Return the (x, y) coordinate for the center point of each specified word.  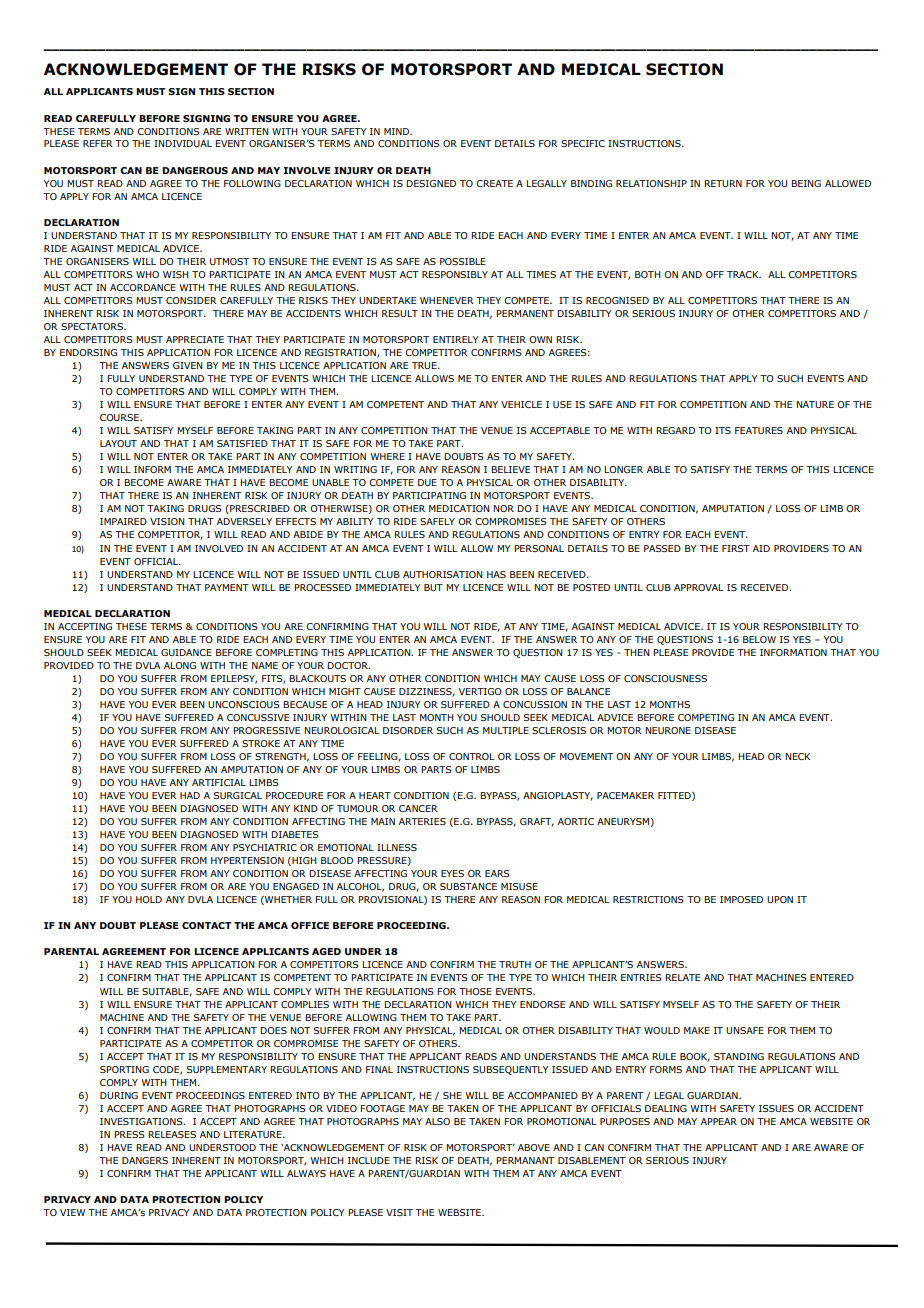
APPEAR (719, 1121)
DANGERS (145, 1160)
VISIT (399, 1212)
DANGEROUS (195, 170)
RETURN (723, 183)
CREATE (494, 183)
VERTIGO (480, 691)
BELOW (759, 639)
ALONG (180, 665)
